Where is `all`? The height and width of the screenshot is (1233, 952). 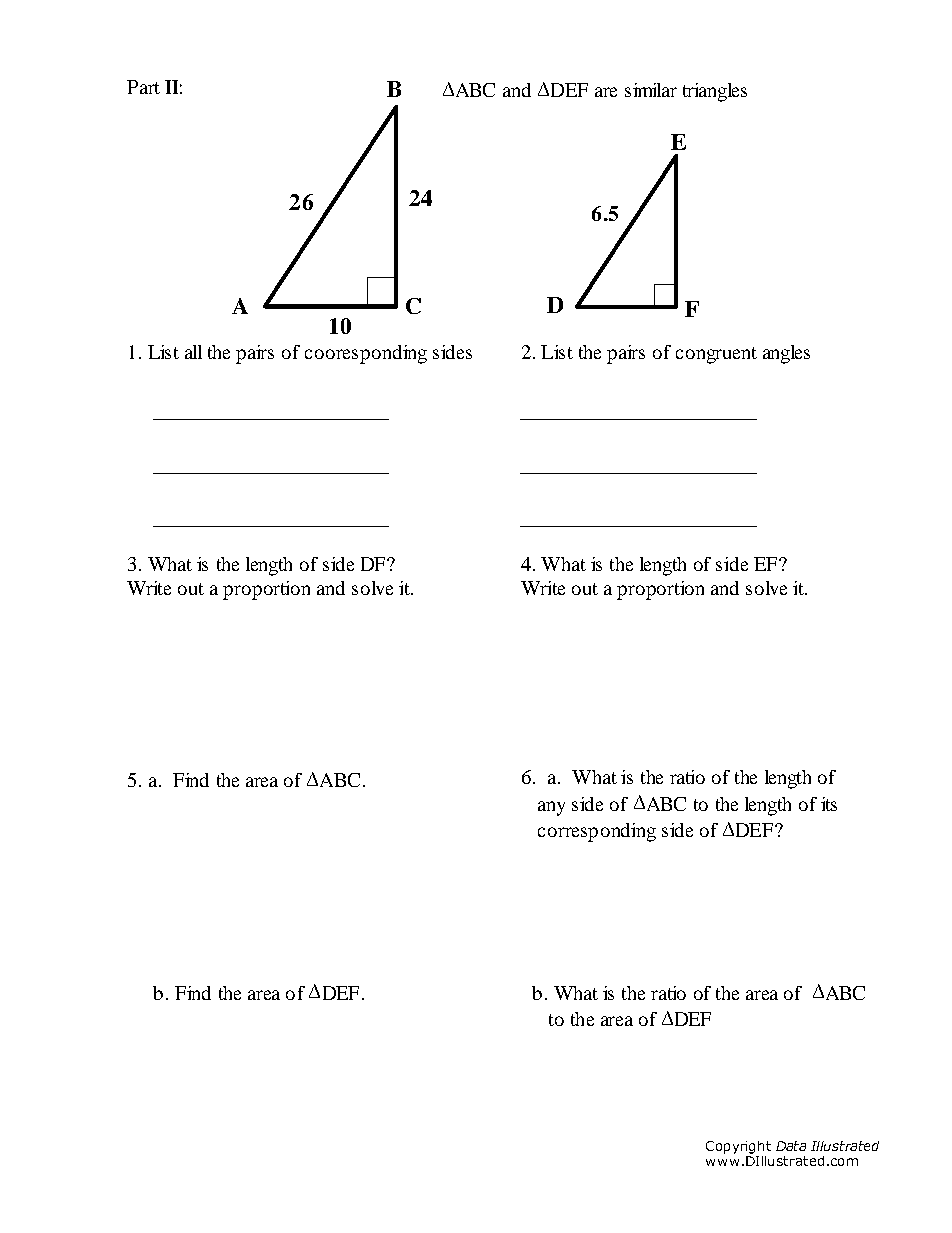 all is located at coordinates (193, 352).
